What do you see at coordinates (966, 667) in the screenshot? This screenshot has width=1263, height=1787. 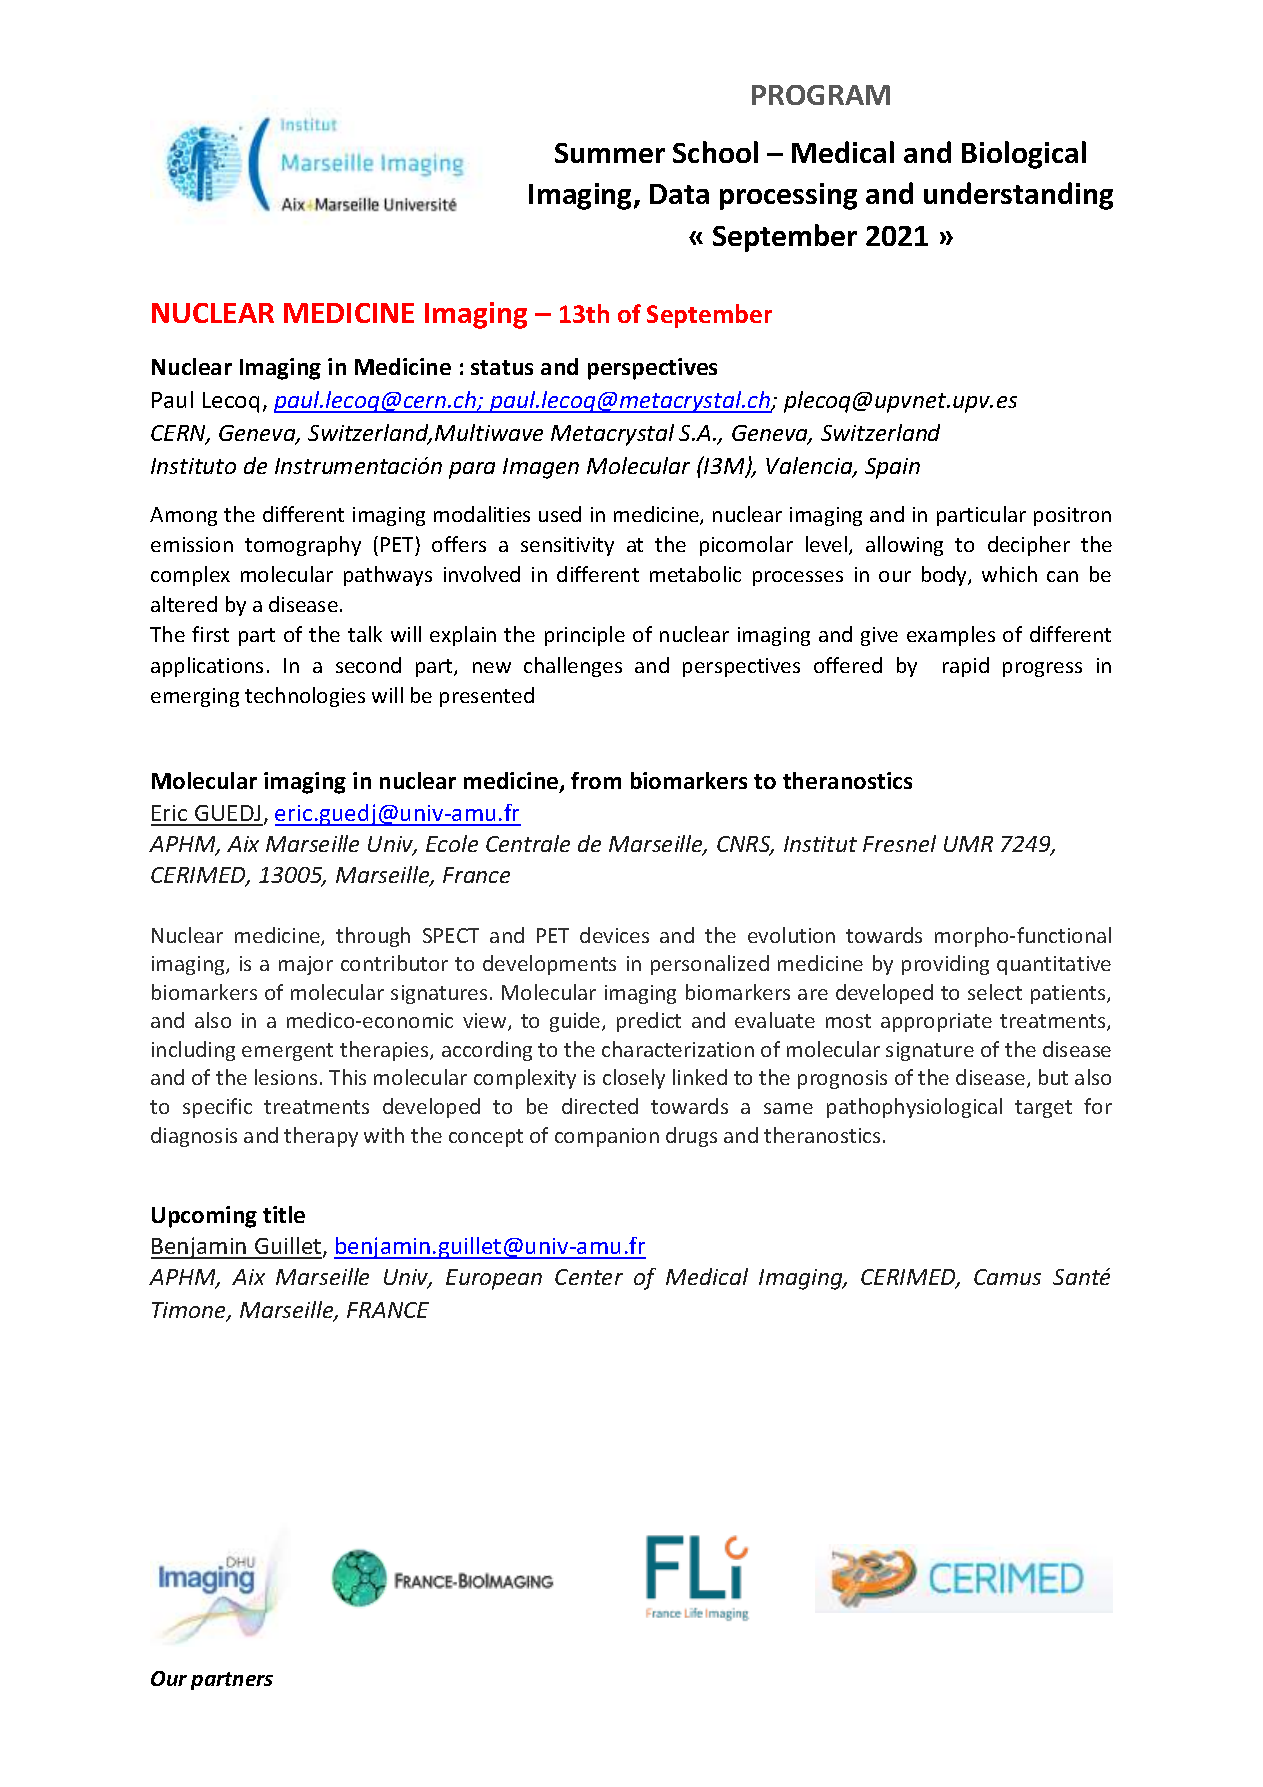 I see `rapid` at bounding box center [966, 667].
